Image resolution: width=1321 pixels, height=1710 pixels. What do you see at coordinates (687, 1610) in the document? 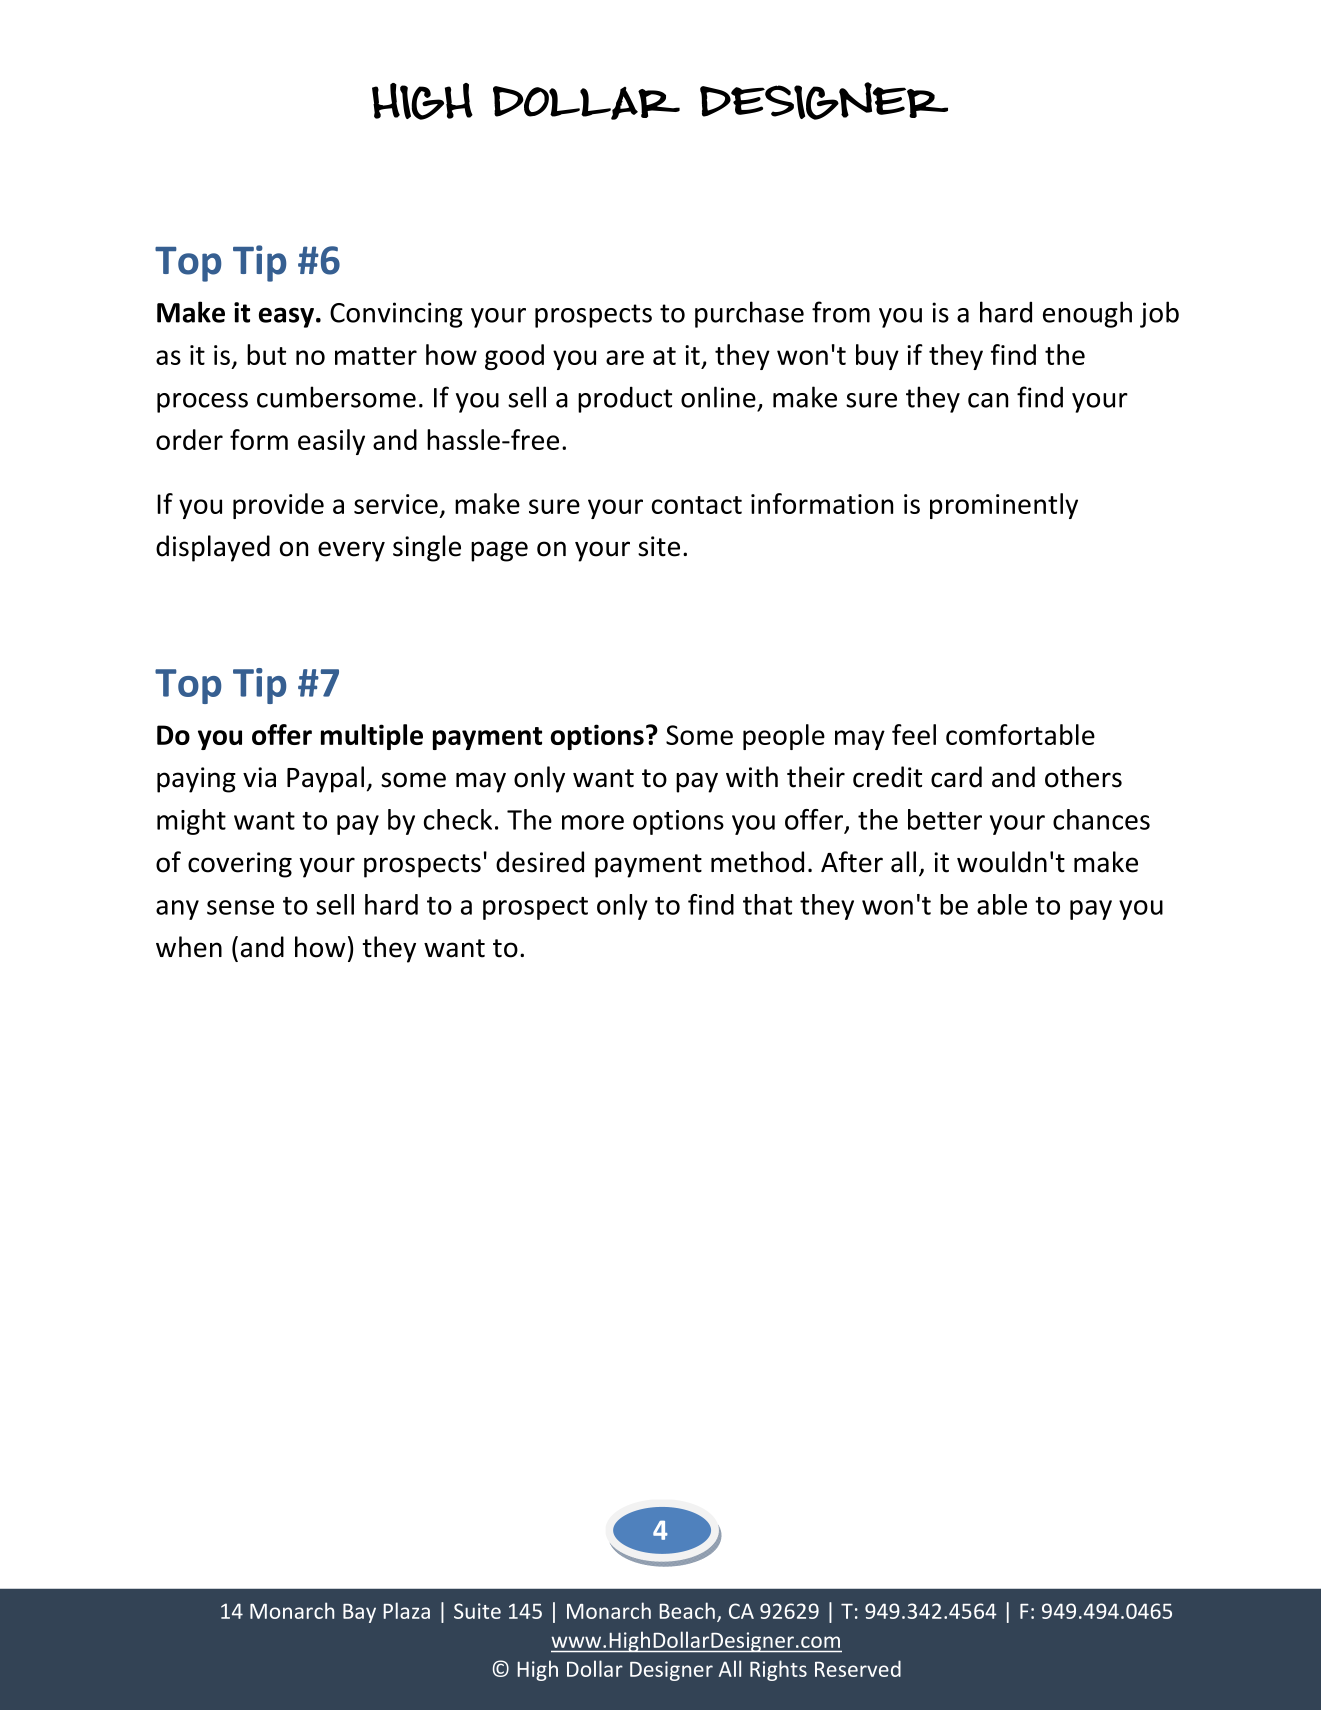
I see `Beach` at bounding box center [687, 1610].
